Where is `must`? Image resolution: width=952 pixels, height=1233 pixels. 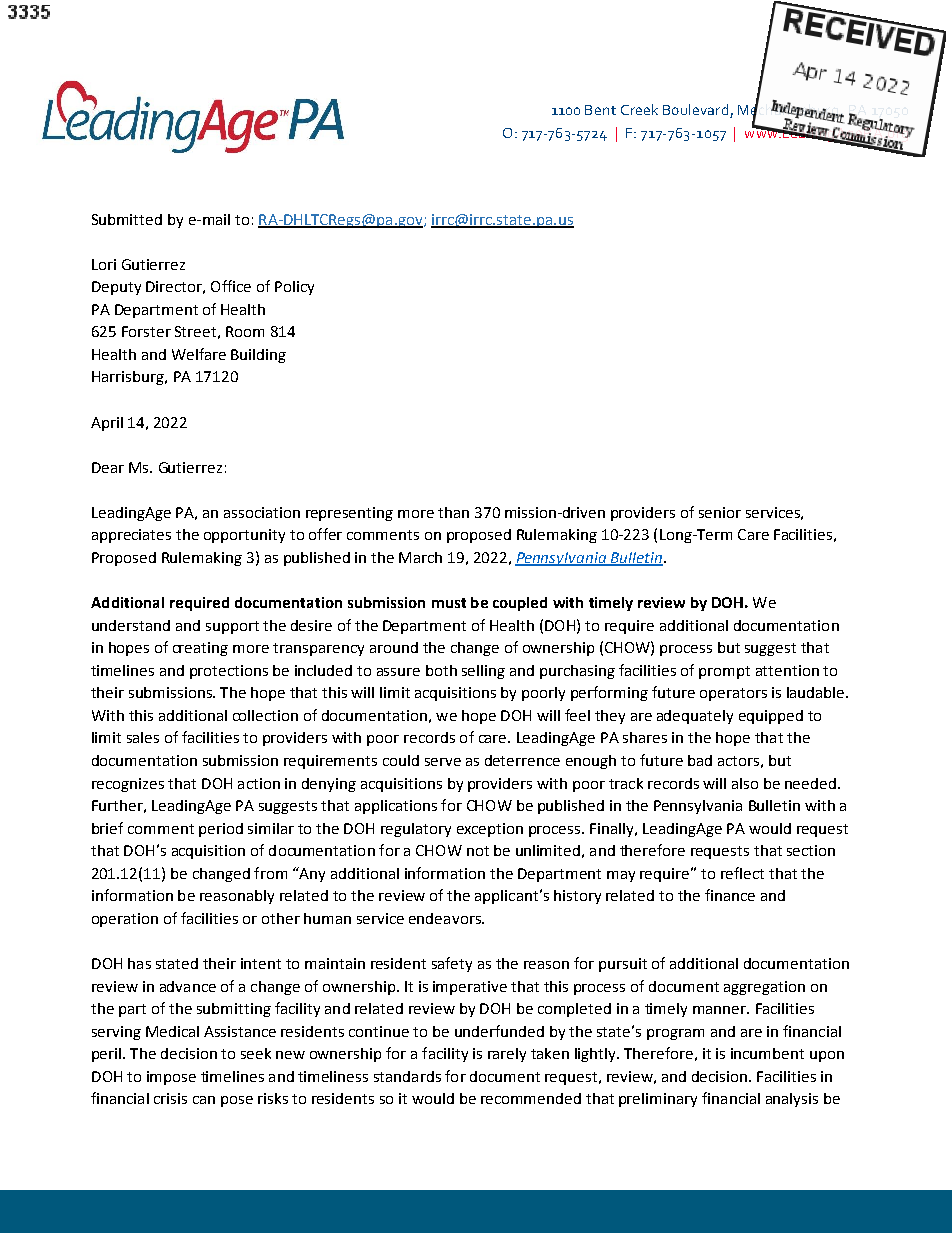
must is located at coordinates (449, 603).
